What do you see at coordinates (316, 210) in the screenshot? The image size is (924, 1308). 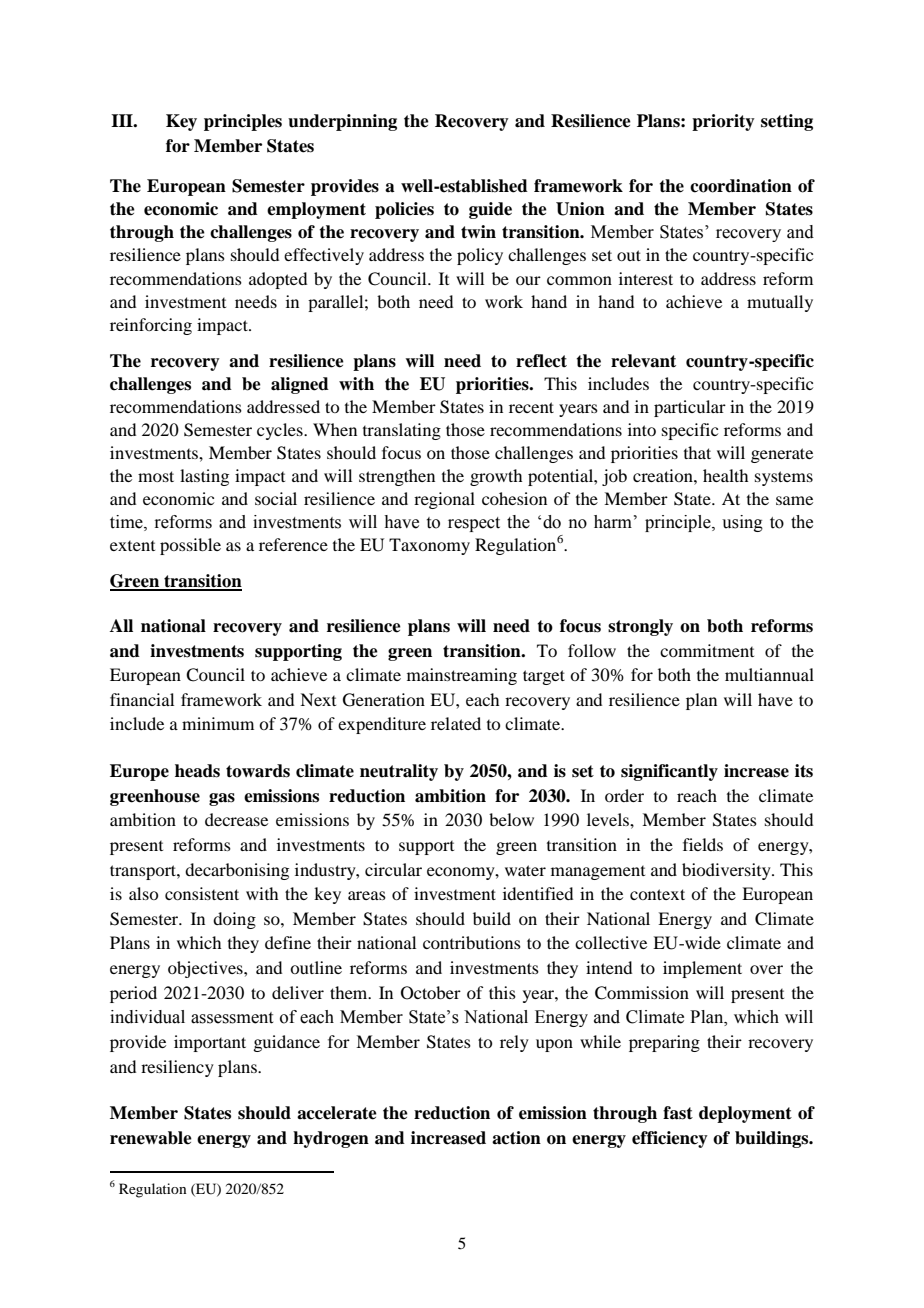 I see `employment` at bounding box center [316, 210].
